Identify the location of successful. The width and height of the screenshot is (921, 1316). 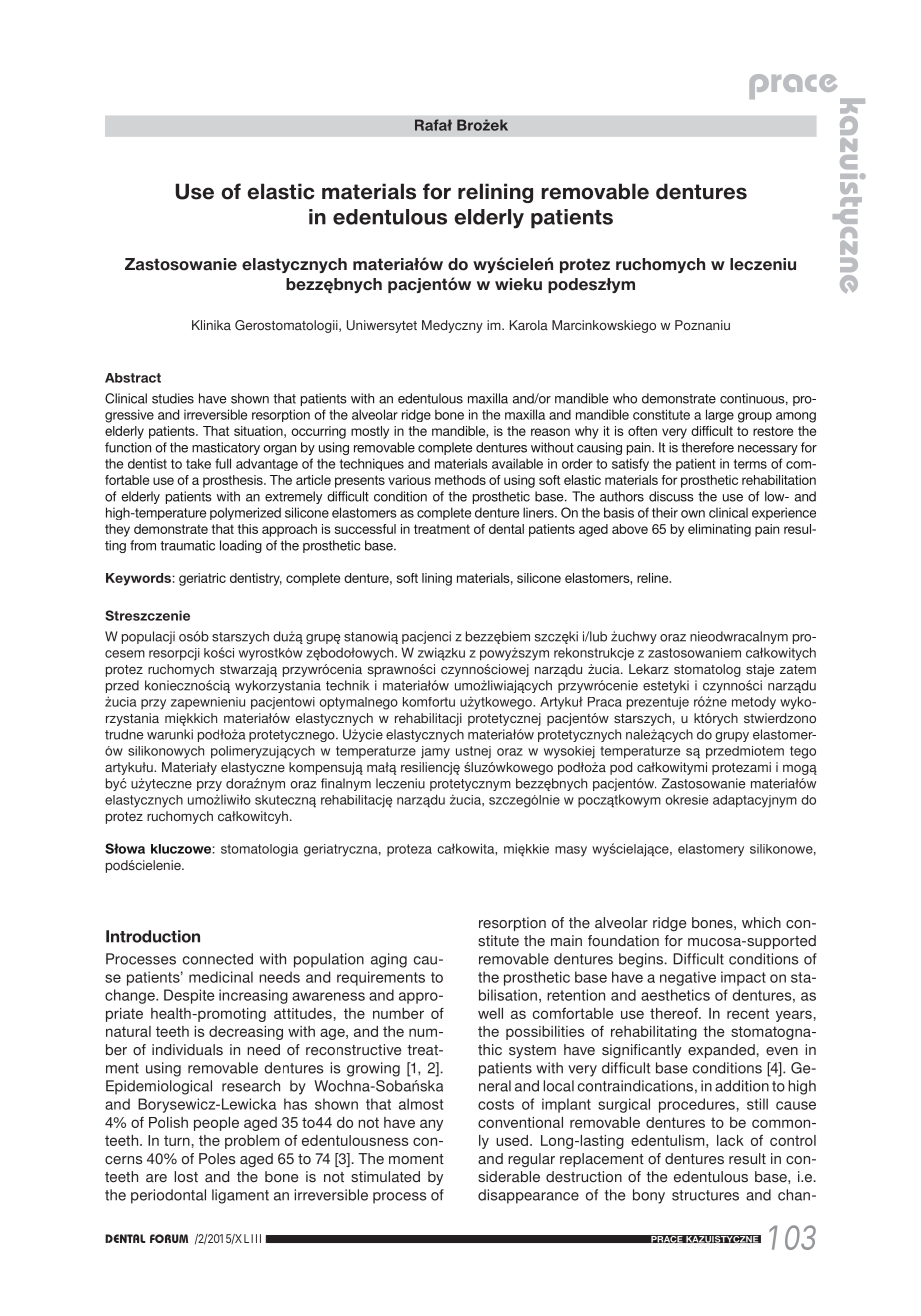
(365, 529).
